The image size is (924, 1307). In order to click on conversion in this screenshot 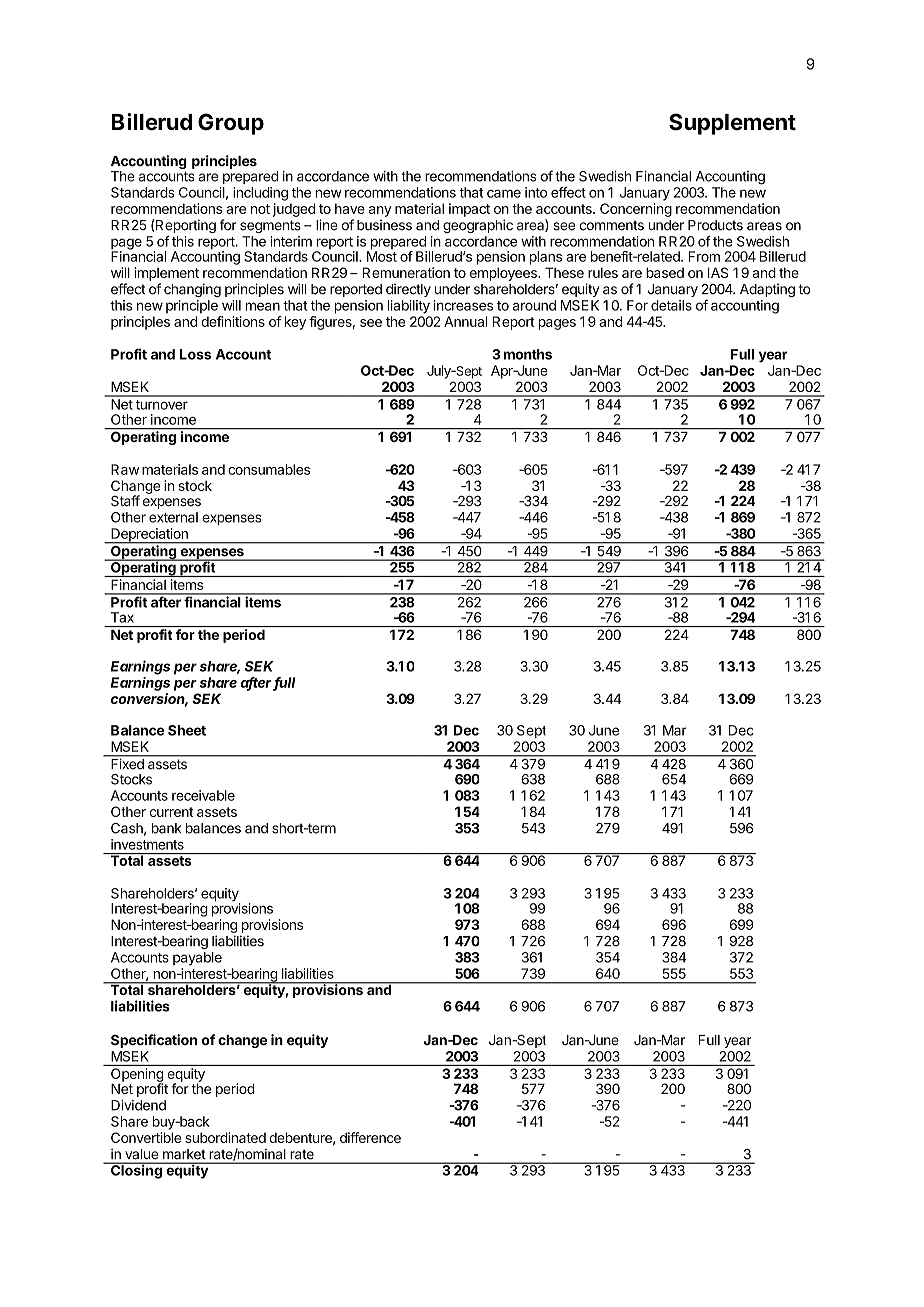, I will do `click(149, 700)`.
